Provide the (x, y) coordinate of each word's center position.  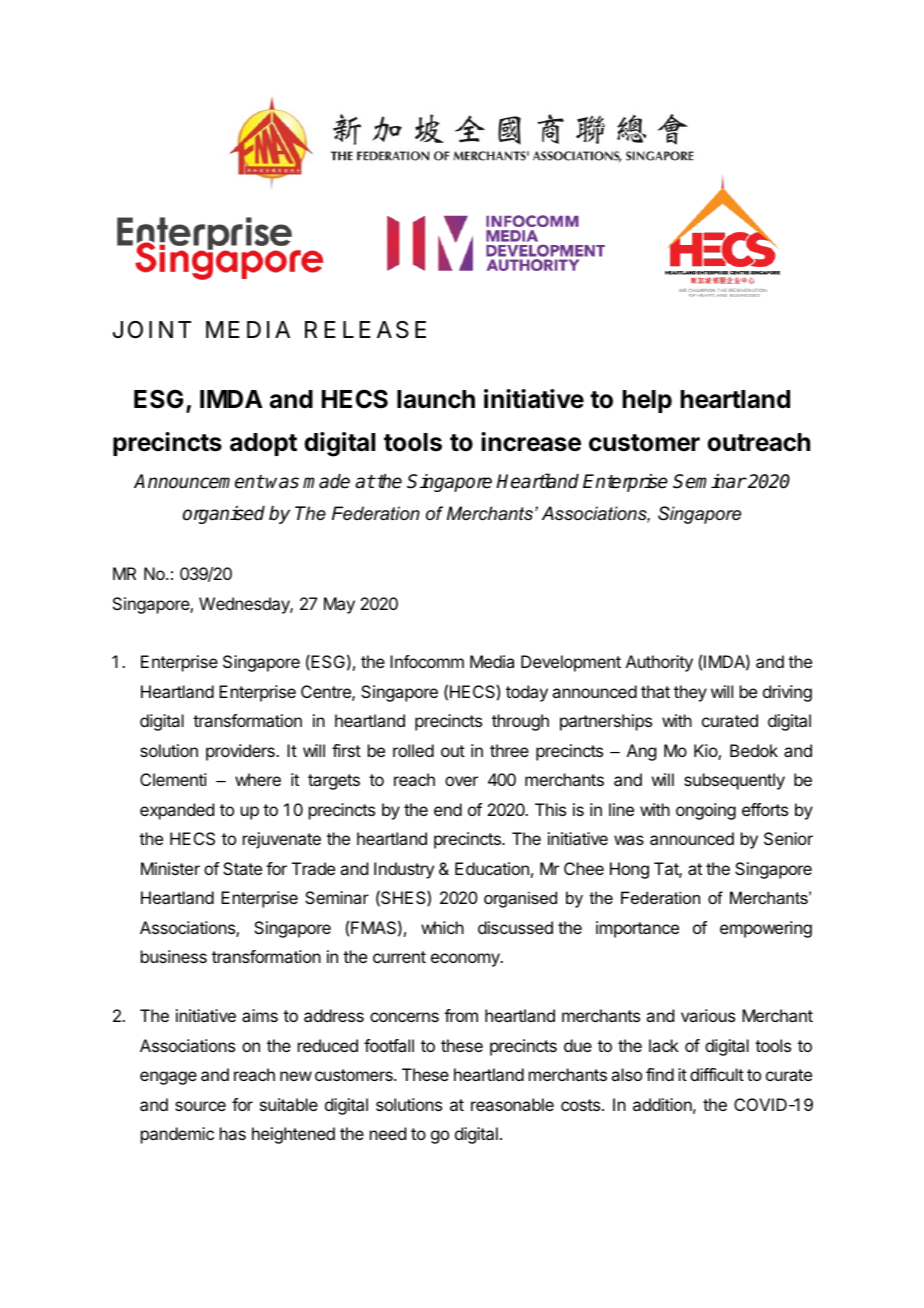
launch (436, 399)
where (258, 779)
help (647, 401)
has (233, 1133)
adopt (263, 444)
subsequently (734, 781)
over (461, 781)
